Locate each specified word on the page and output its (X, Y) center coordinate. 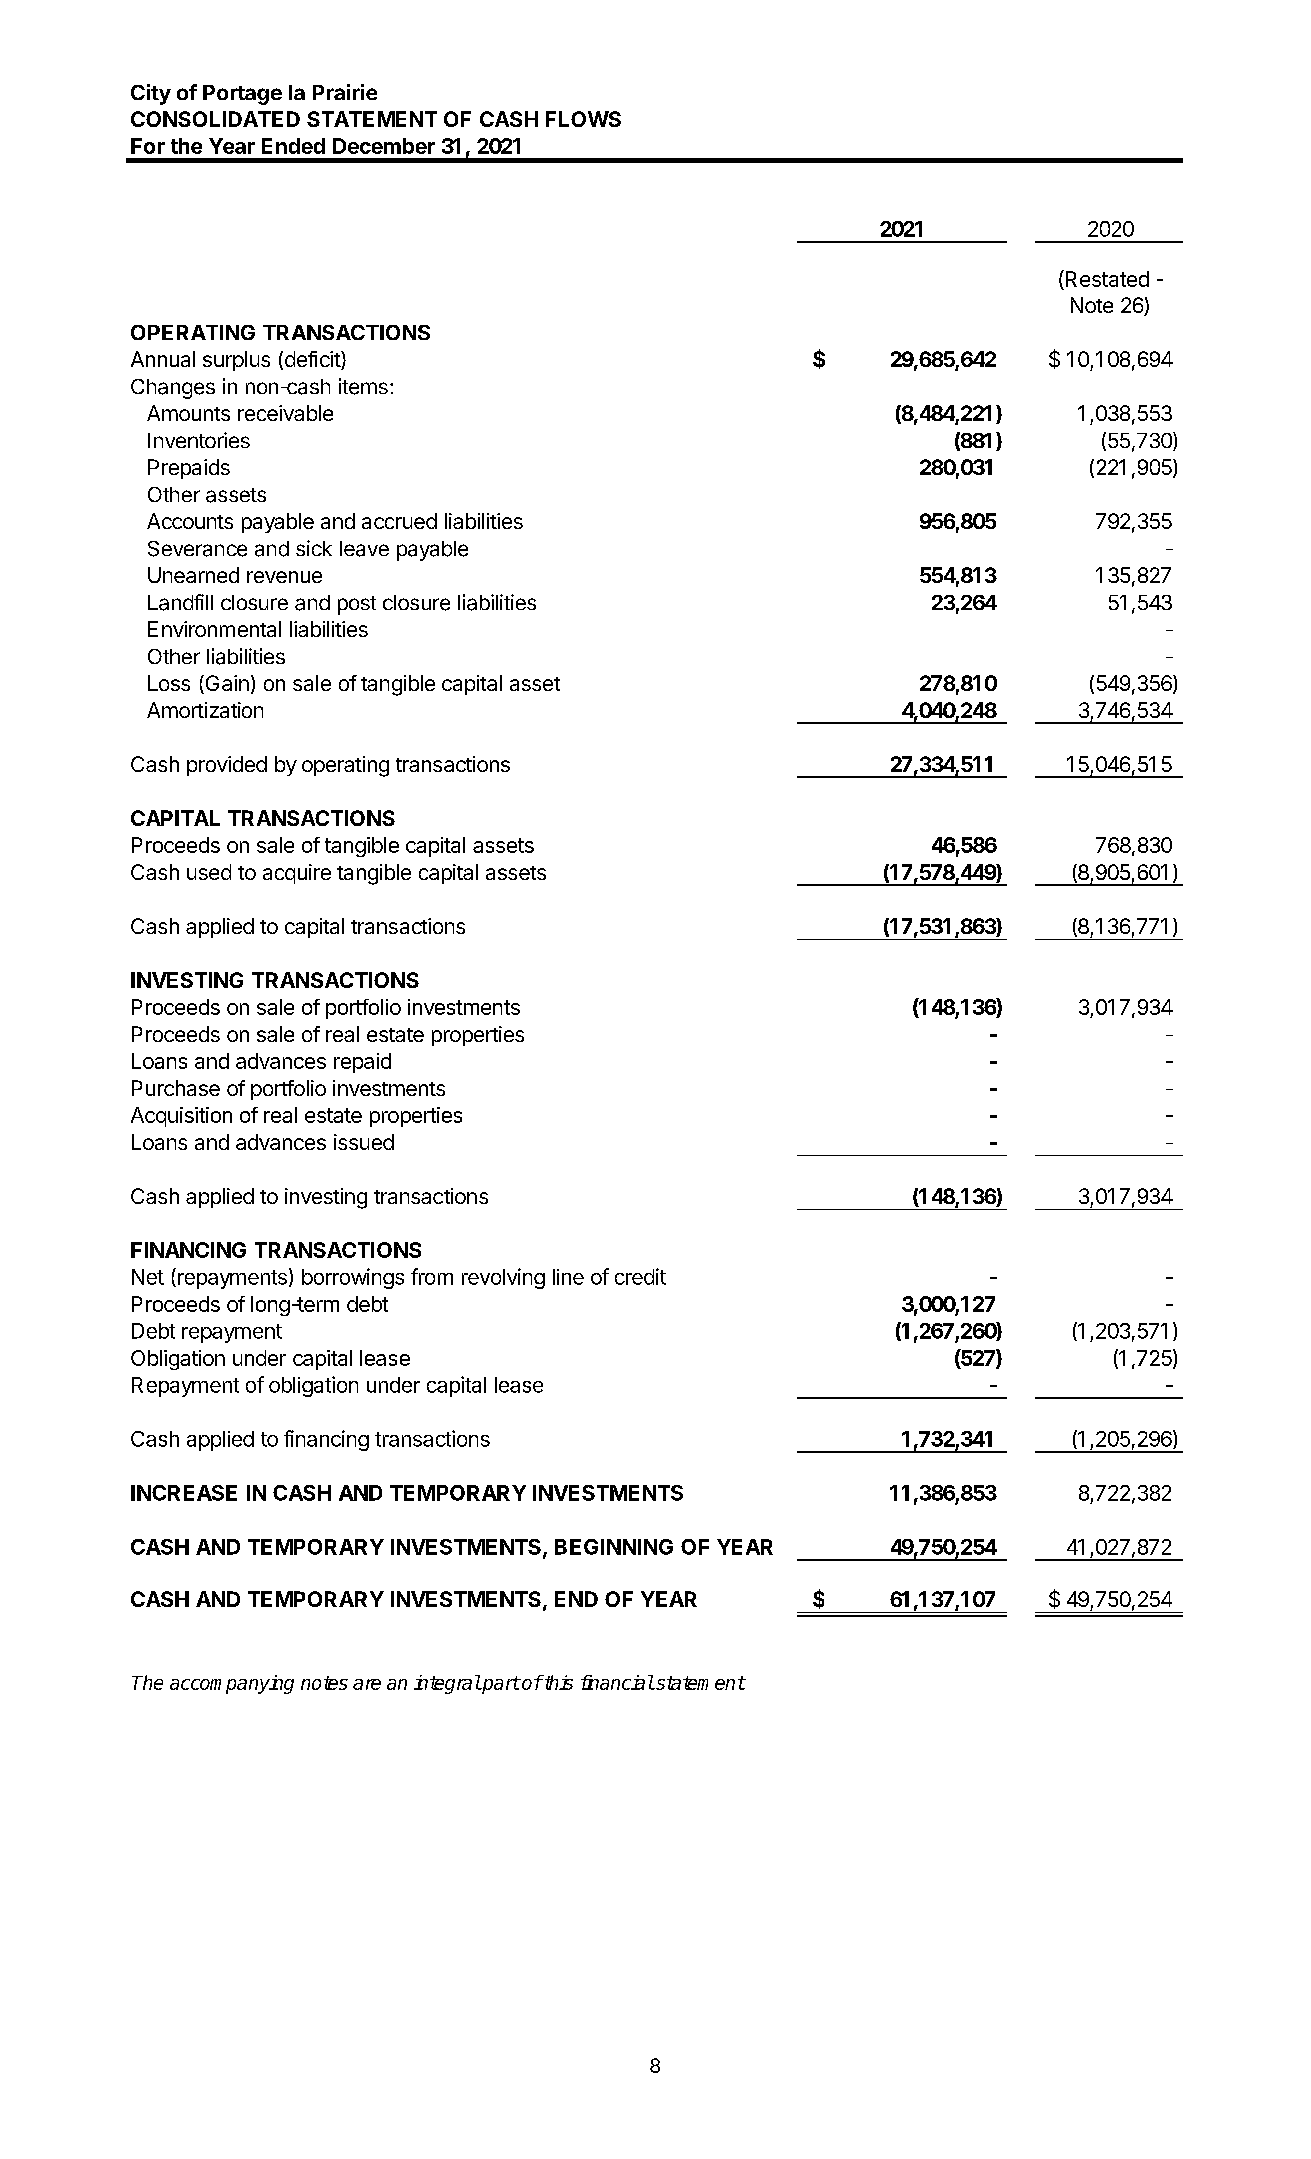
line (568, 1277)
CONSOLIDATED (215, 119)
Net (148, 1277)
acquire (297, 874)
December (384, 146)
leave (364, 549)
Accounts (190, 521)
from (432, 1276)
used (209, 872)
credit (640, 1276)
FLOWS (583, 119)
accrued (399, 521)
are (367, 1684)
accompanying (232, 1684)
